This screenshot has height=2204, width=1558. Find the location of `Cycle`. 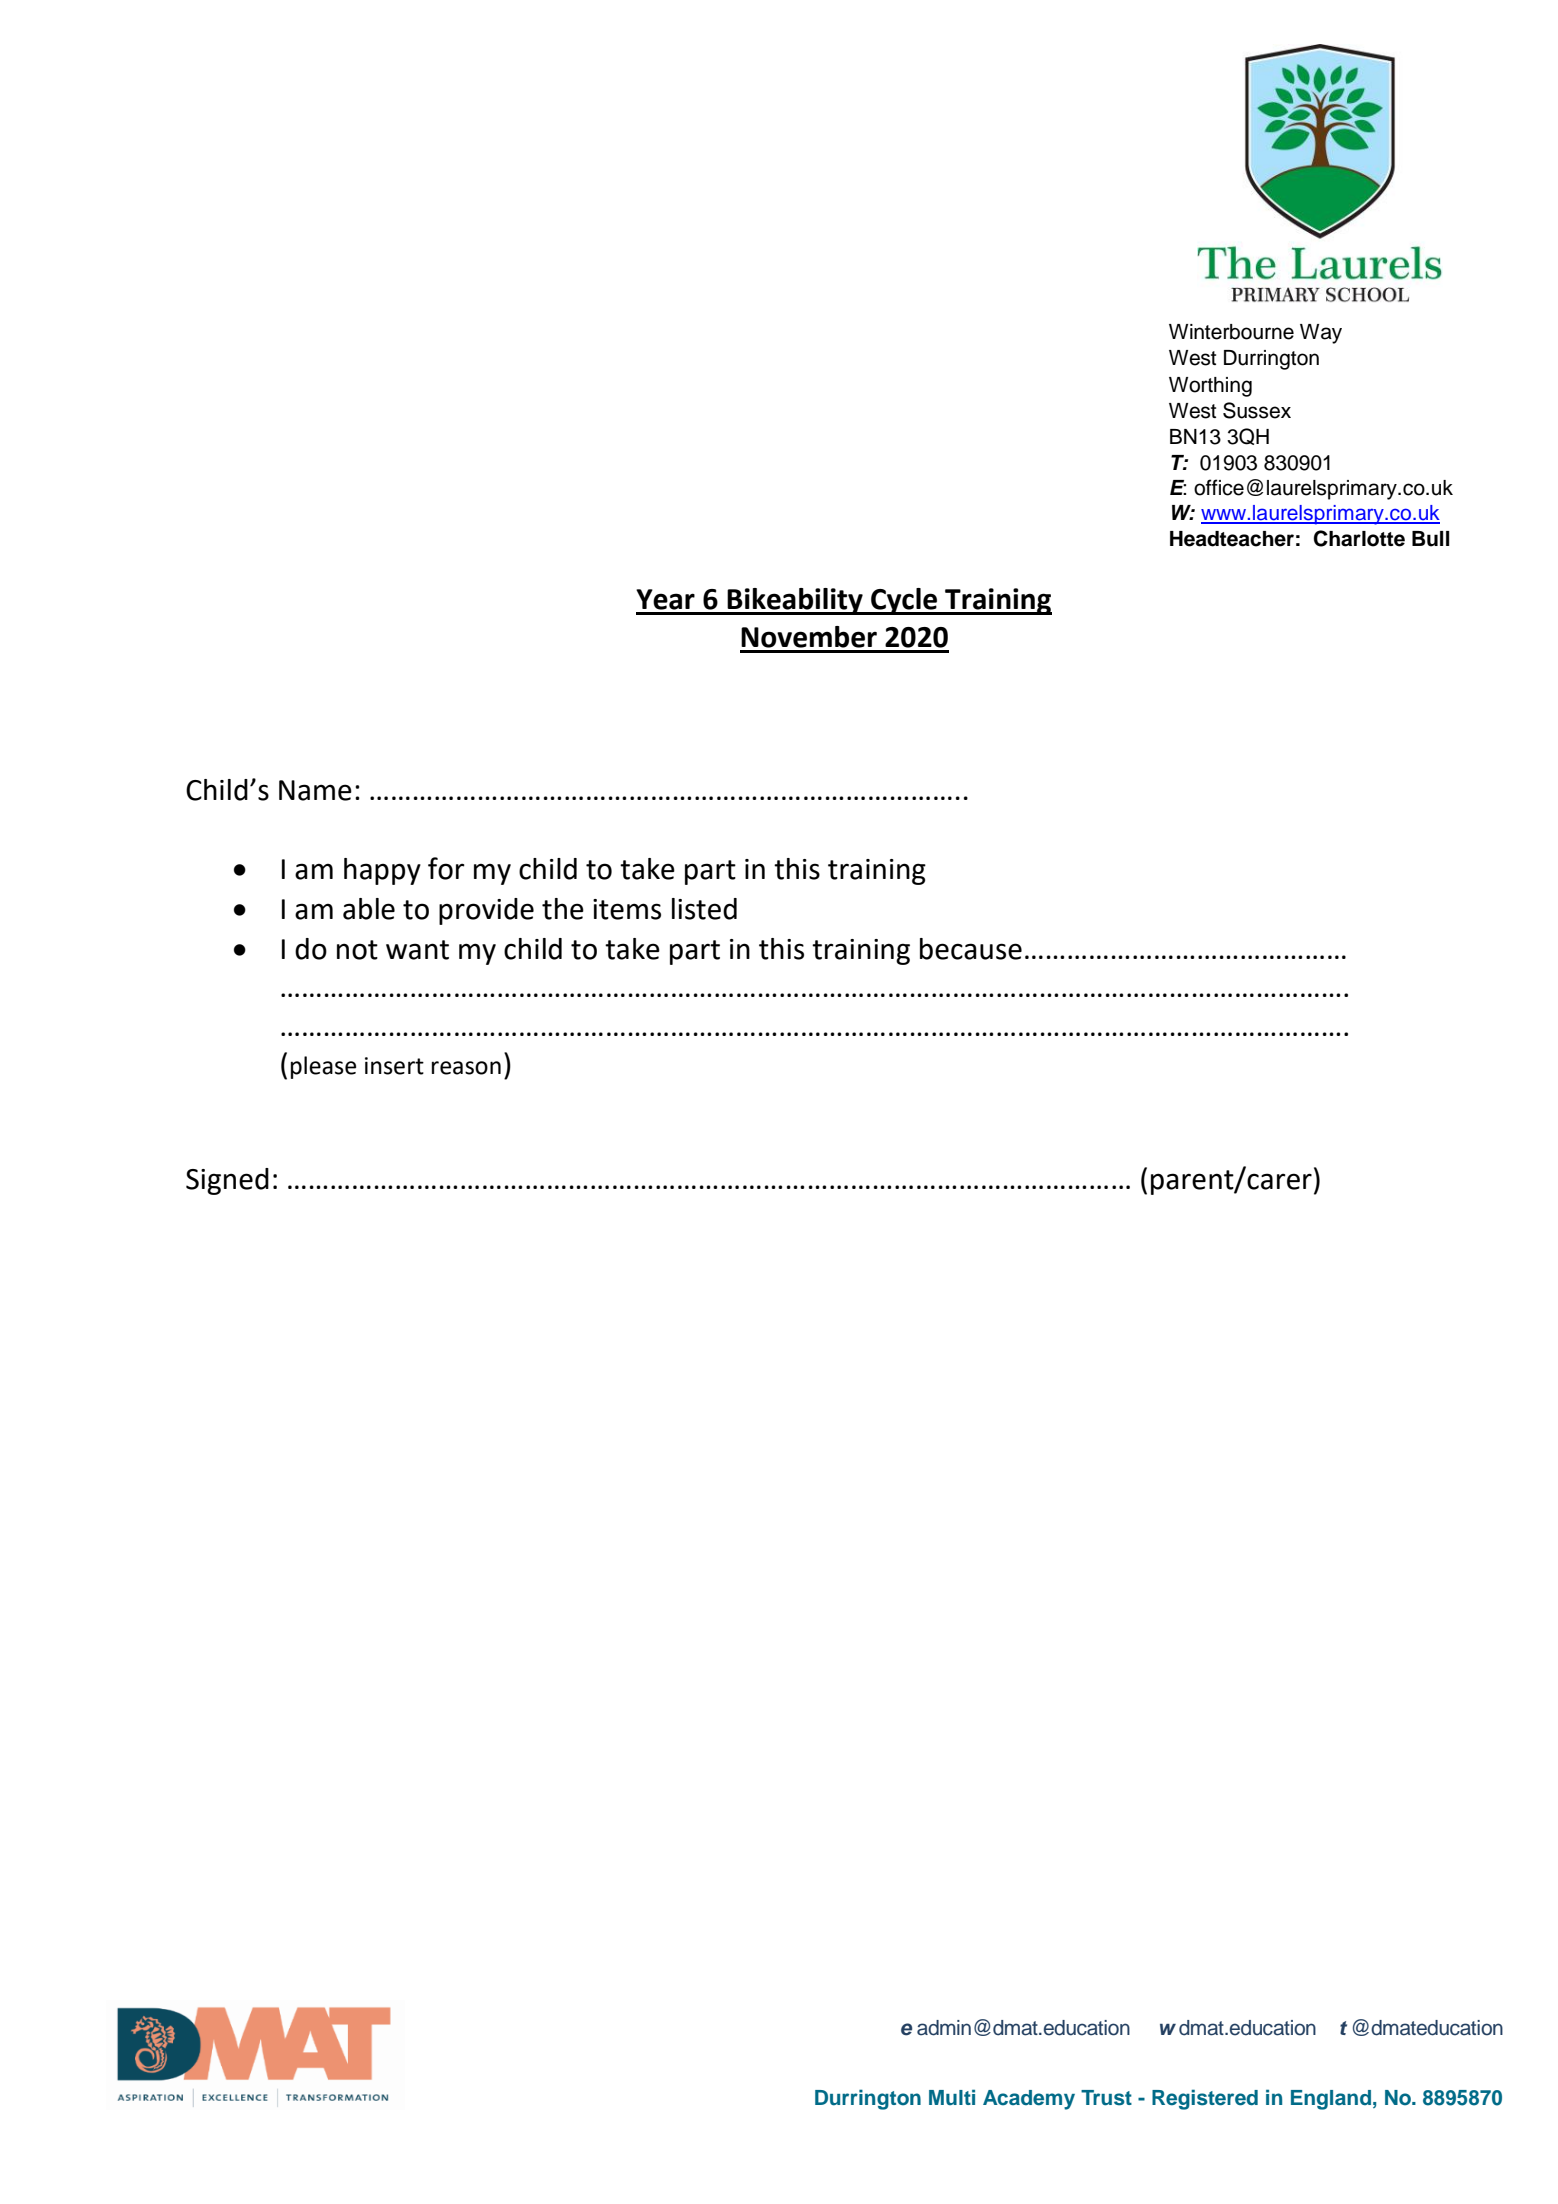

Cycle is located at coordinates (904, 601).
